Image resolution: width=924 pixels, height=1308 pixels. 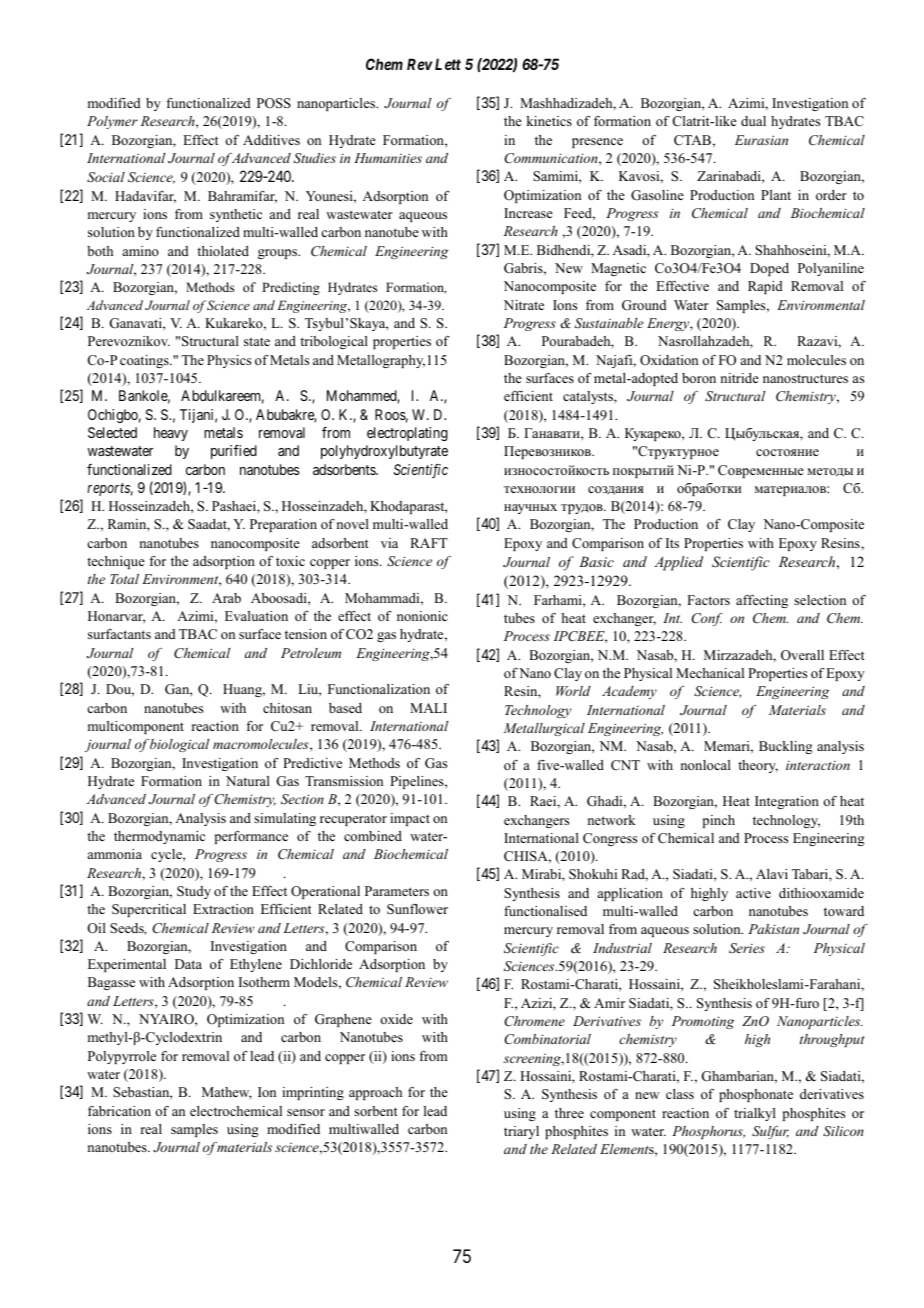 I want to click on approach, so click(x=375, y=1093).
